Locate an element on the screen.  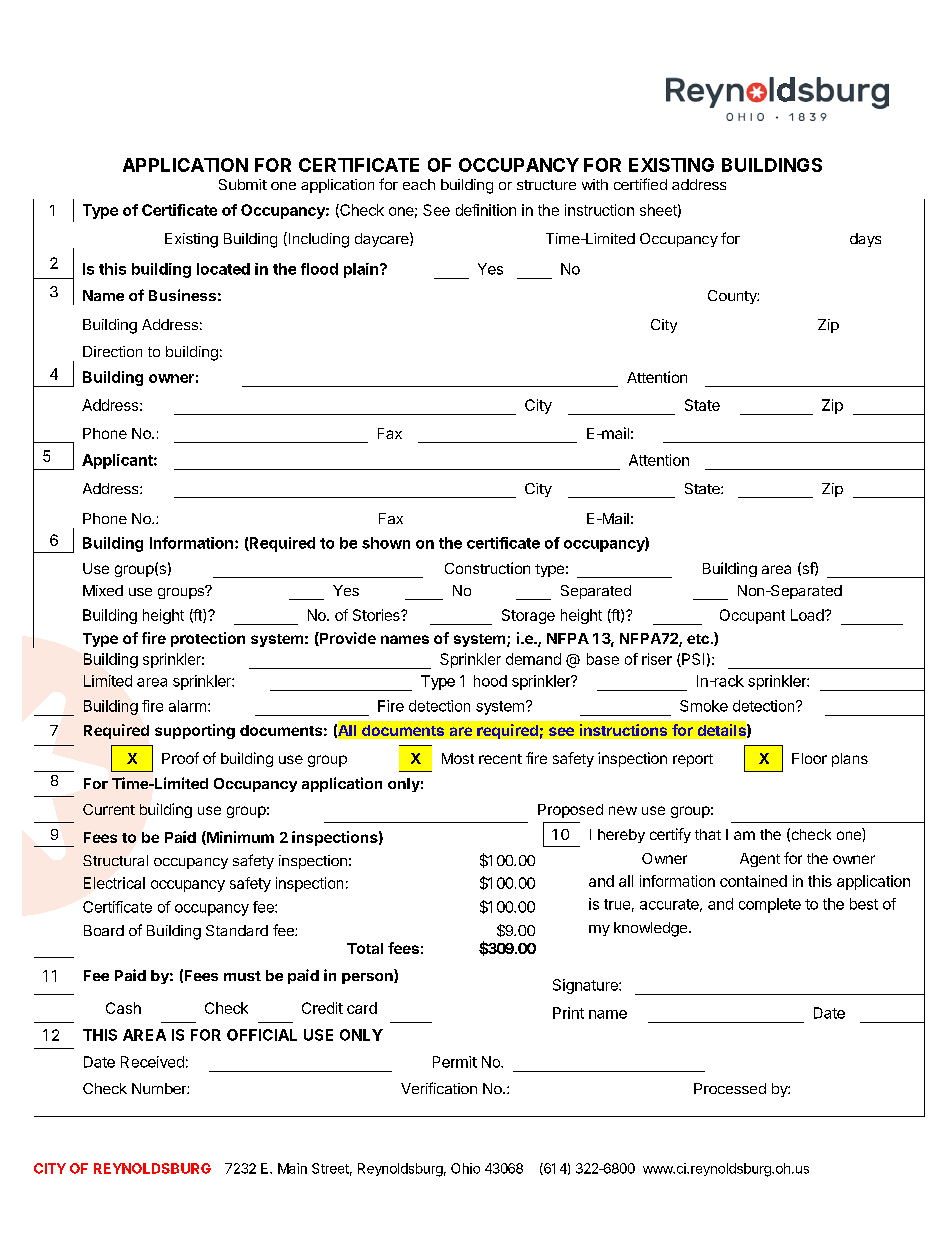
hood is located at coordinates (490, 681).
